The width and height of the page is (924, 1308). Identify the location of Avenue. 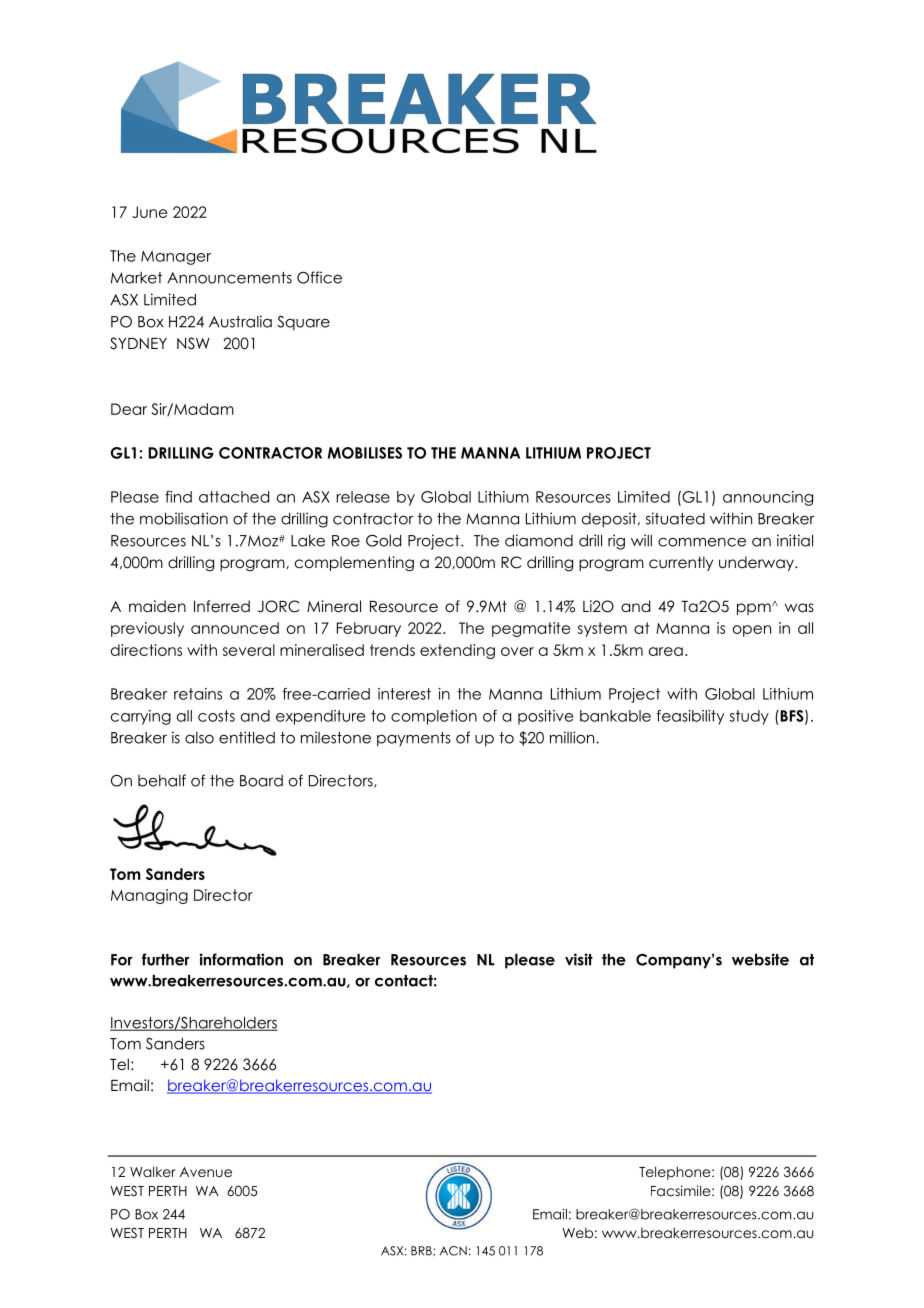
(206, 1172).
